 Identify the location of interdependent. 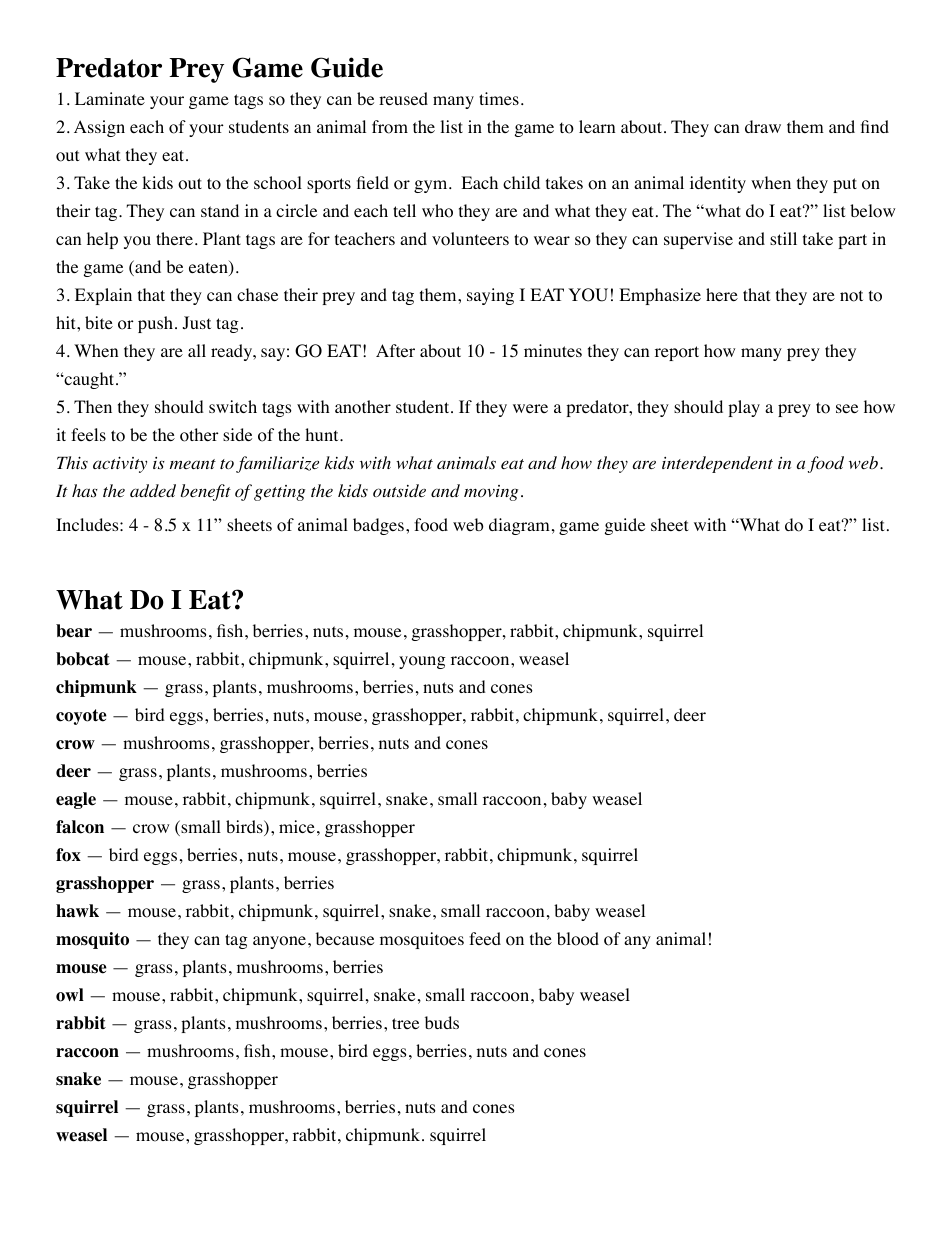
(717, 464).
